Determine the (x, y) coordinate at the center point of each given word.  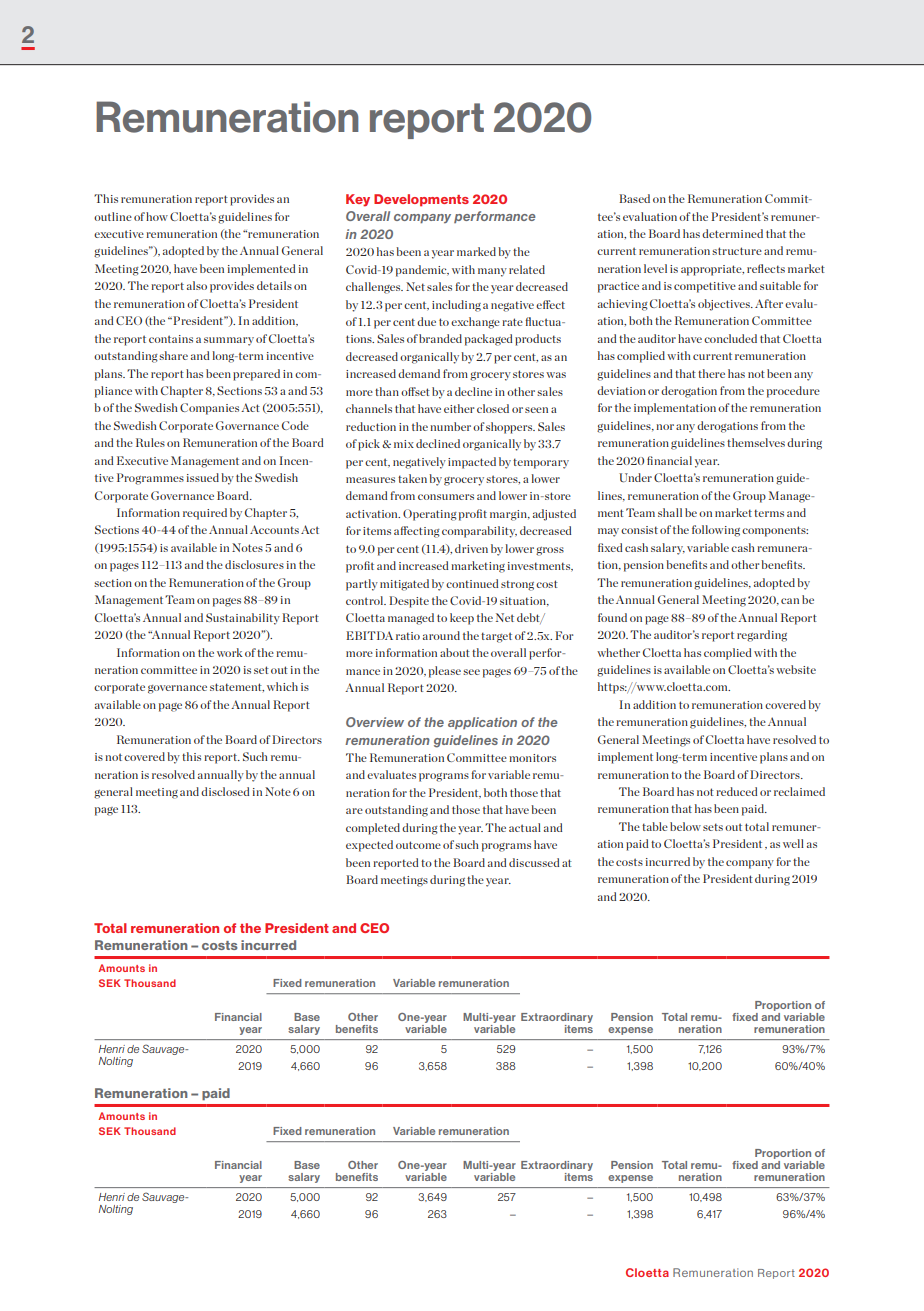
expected (369, 846)
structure (737, 251)
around (441, 635)
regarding (762, 636)
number (450, 426)
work (229, 652)
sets (713, 827)
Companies (209, 409)
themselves (756, 442)
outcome (418, 845)
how (157, 216)
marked (476, 251)
